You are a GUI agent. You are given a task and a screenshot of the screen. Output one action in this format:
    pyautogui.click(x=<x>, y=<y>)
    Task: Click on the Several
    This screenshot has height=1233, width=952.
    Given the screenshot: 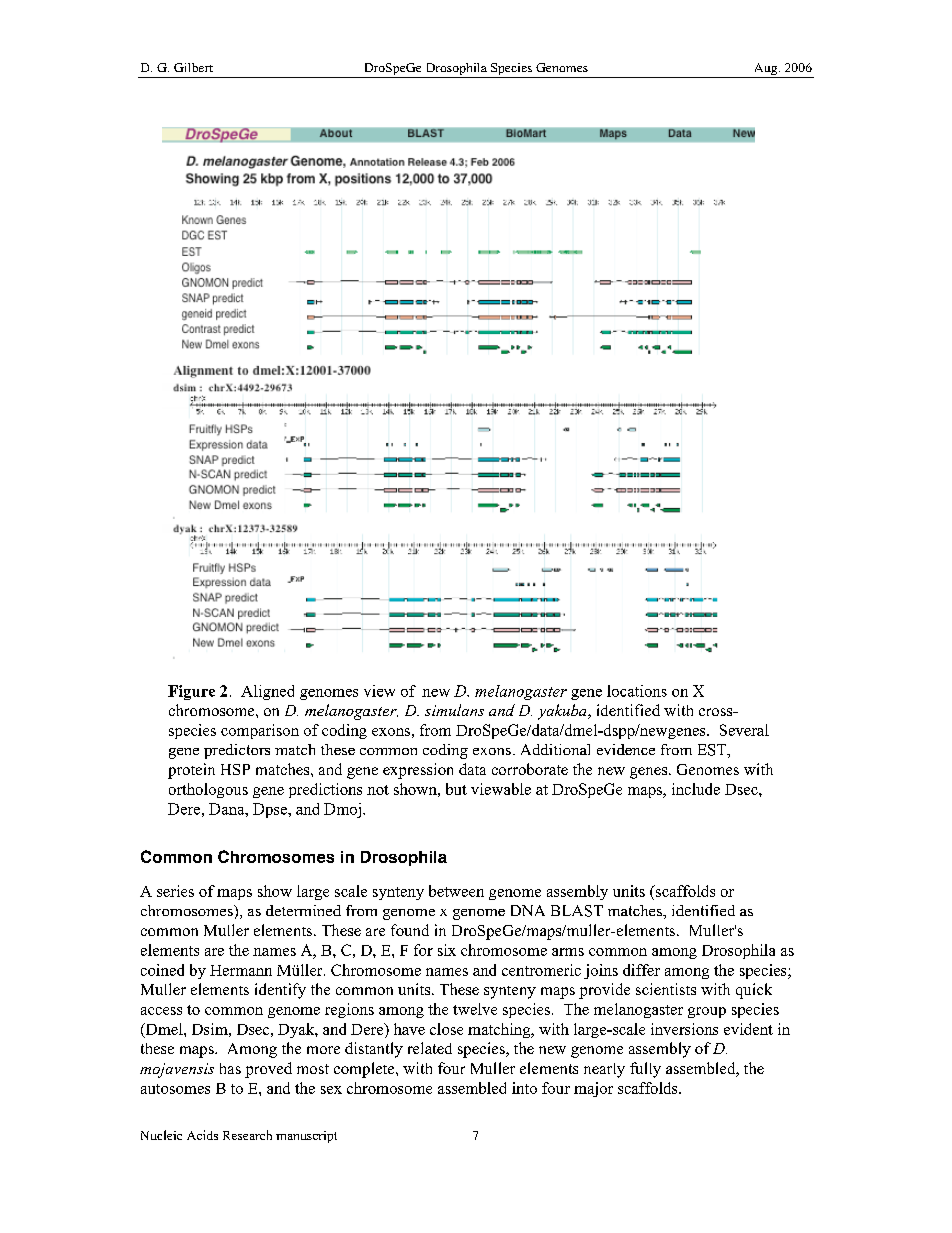 What is the action you would take?
    pyautogui.click(x=744, y=730)
